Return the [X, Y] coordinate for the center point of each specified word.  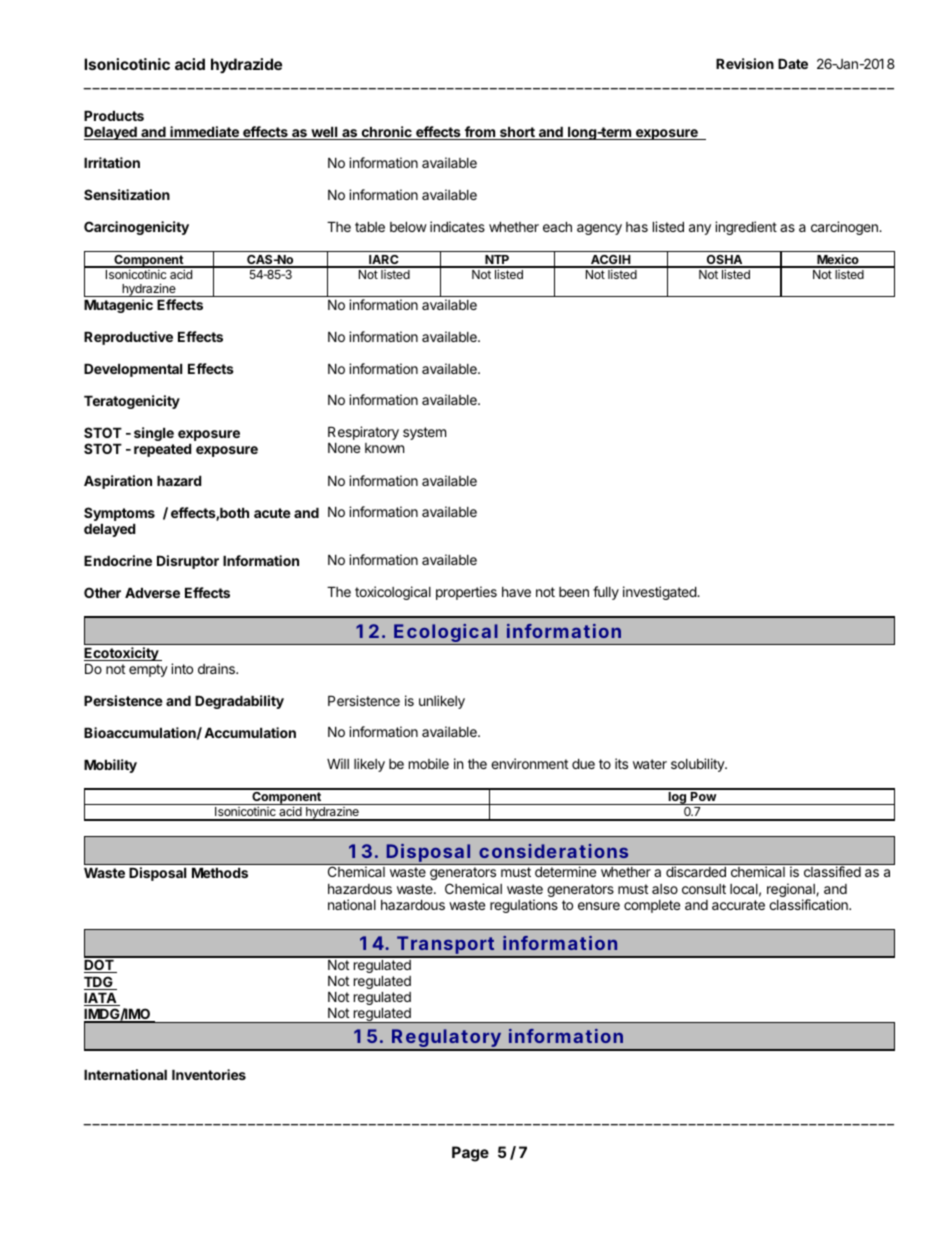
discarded [696, 871]
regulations [524, 906]
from [479, 133]
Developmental [133, 370]
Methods [220, 873]
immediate [204, 133]
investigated [660, 593]
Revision [745, 63]
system [424, 433]
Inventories [209, 1074]
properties [466, 593]
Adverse [152, 593]
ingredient [746, 228]
